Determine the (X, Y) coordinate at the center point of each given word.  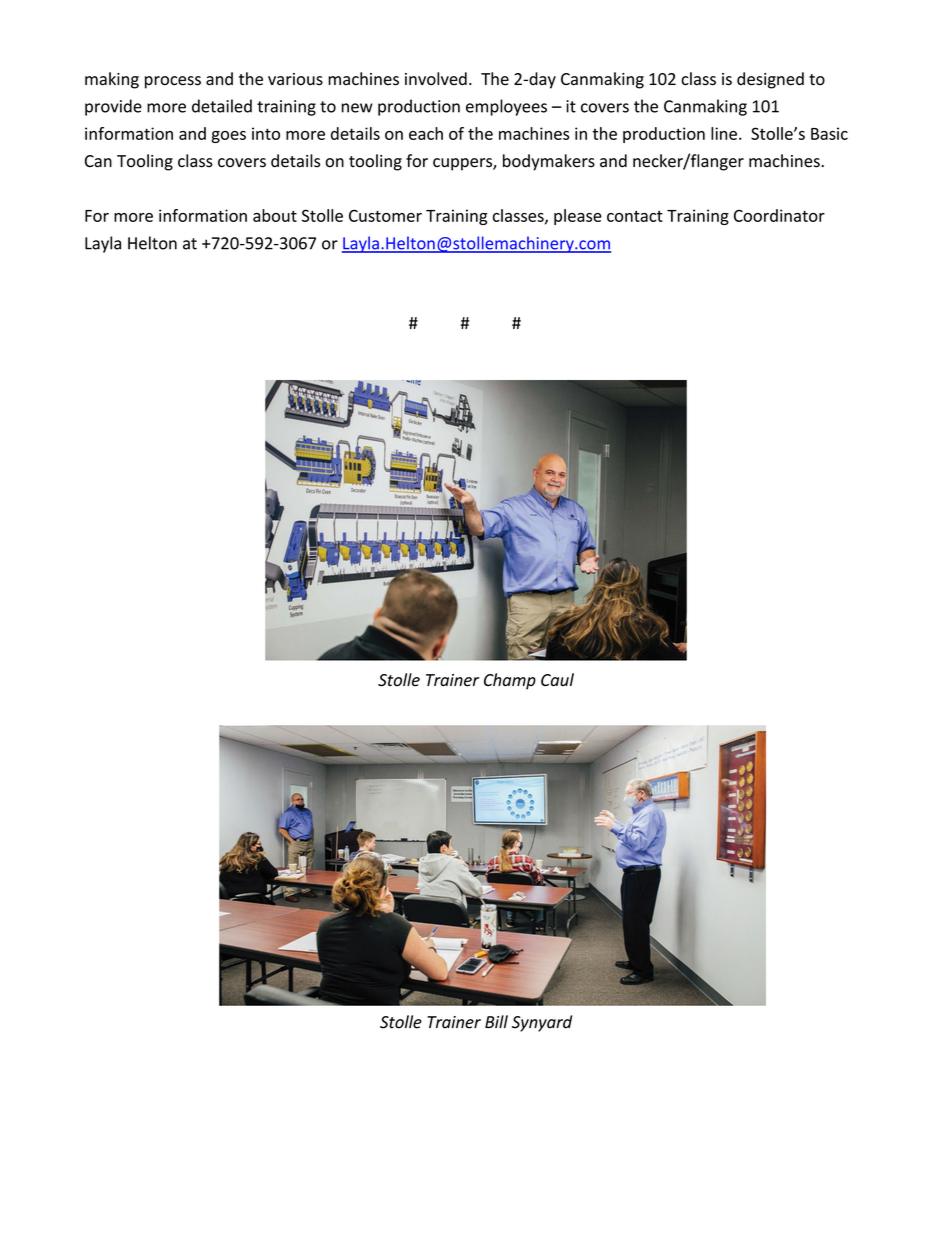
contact (635, 216)
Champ (510, 681)
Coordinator (779, 215)
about (275, 215)
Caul (557, 679)
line (724, 133)
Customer (385, 215)
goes (229, 137)
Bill (496, 1021)
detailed (222, 106)
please (578, 217)
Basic (829, 133)
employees (506, 107)
